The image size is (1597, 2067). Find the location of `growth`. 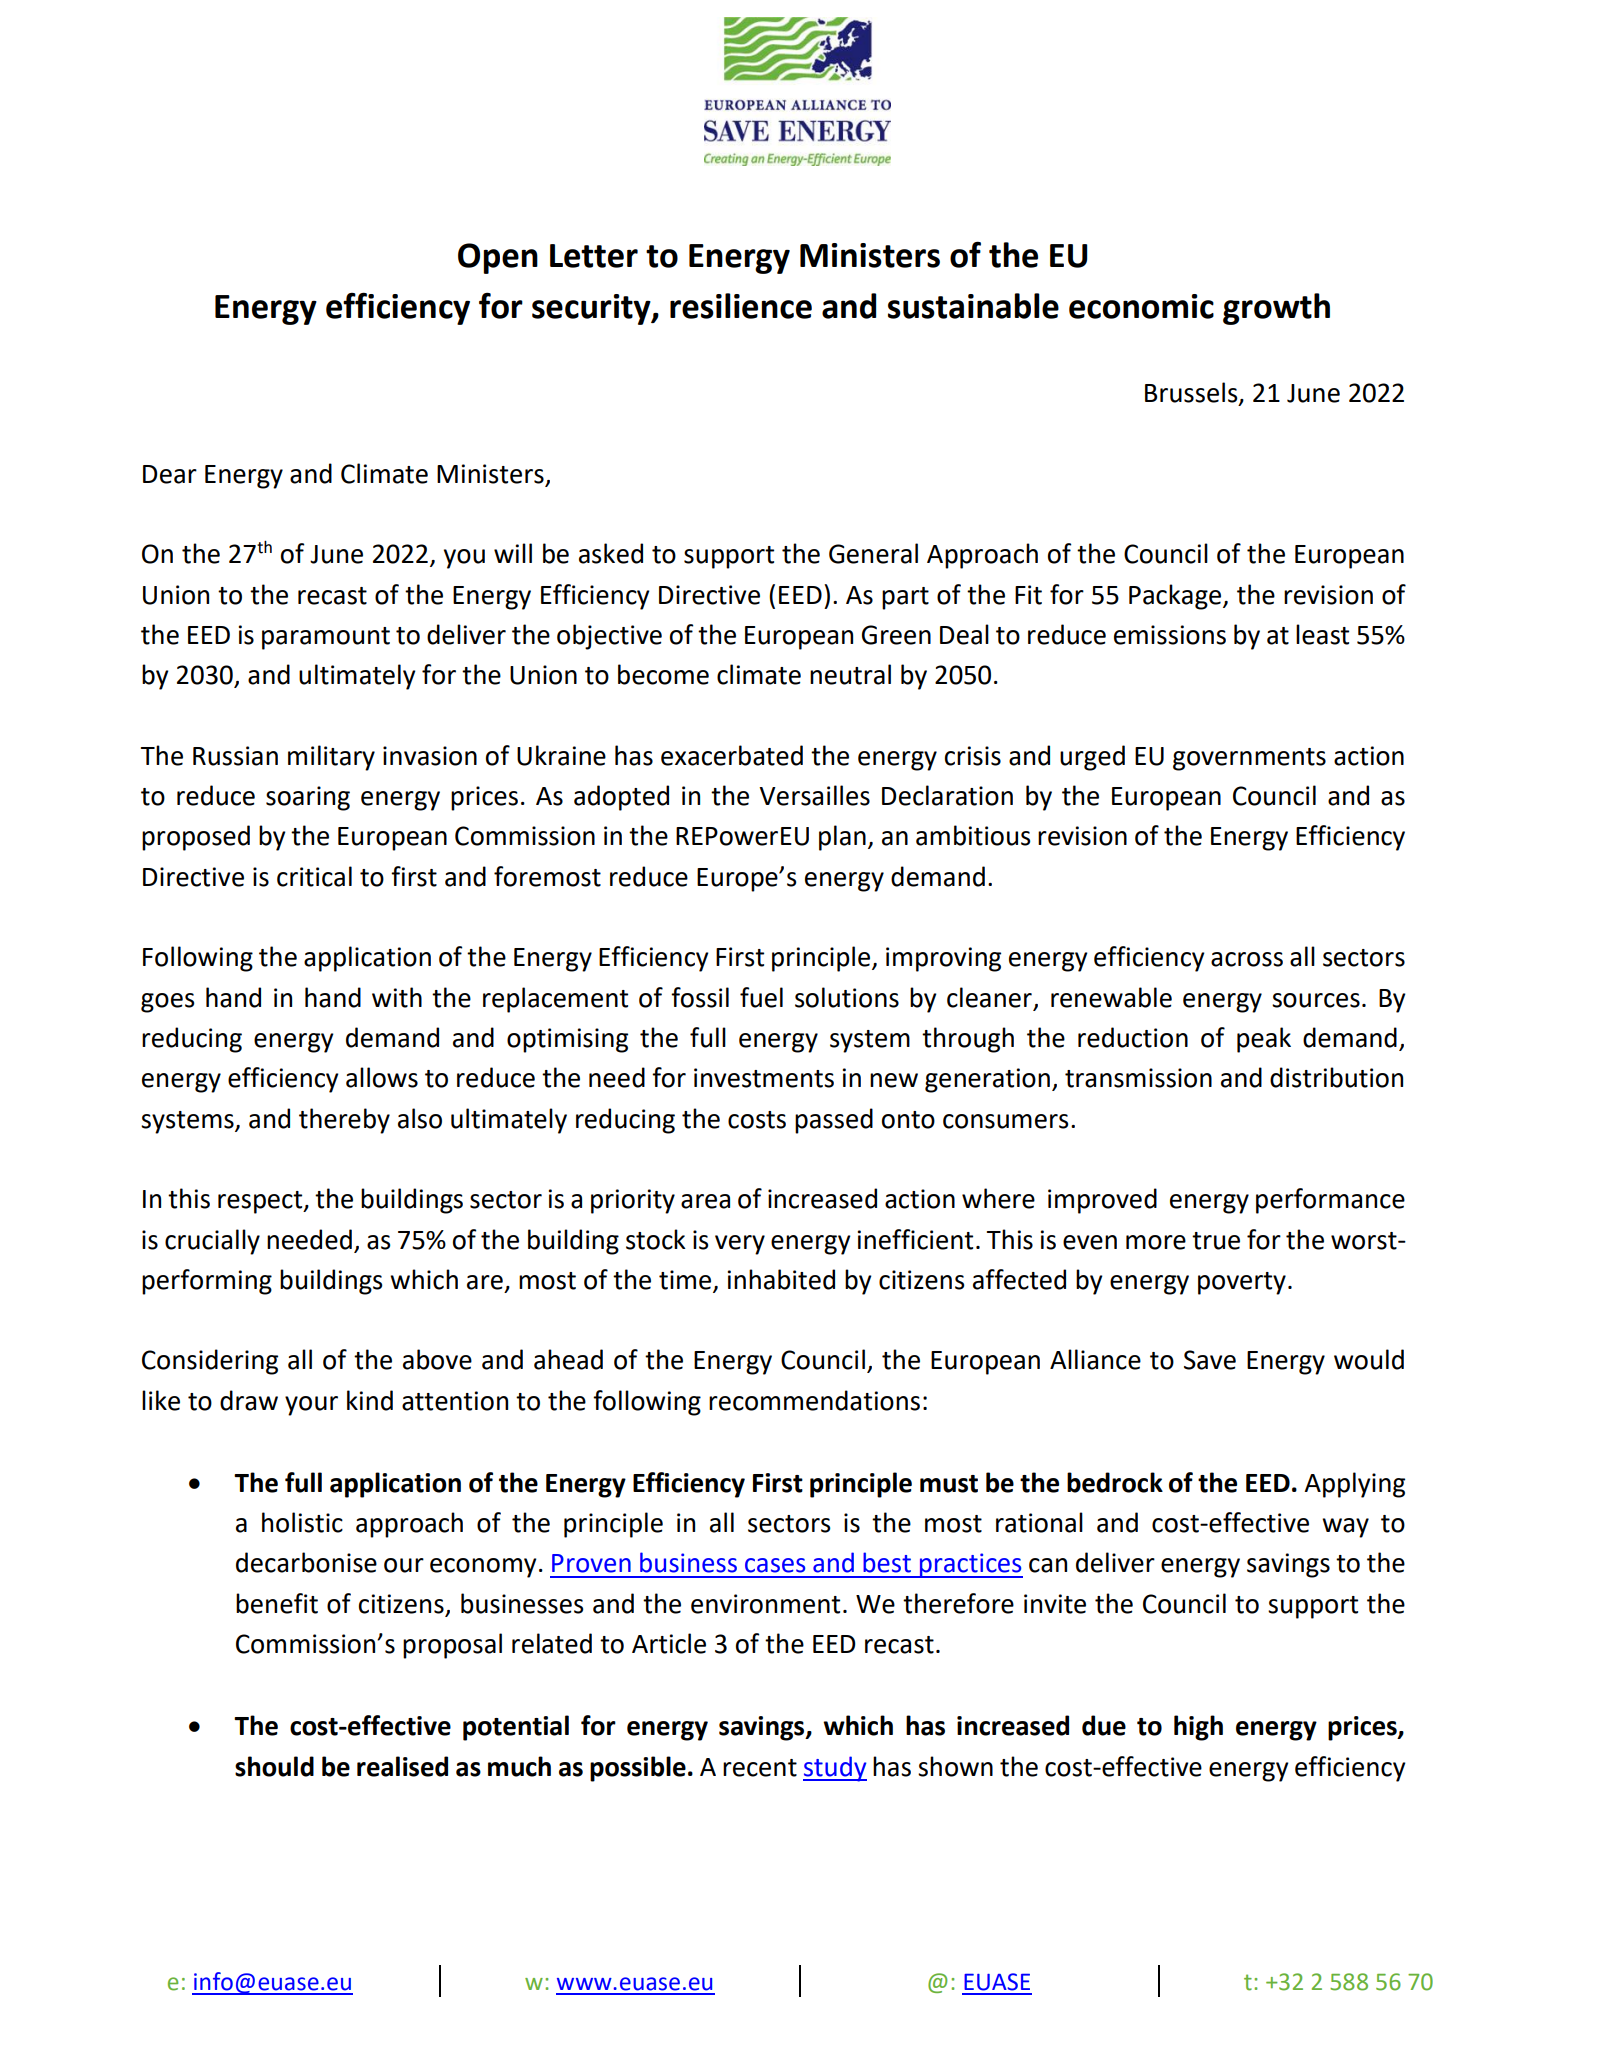

growth is located at coordinates (1276, 309).
